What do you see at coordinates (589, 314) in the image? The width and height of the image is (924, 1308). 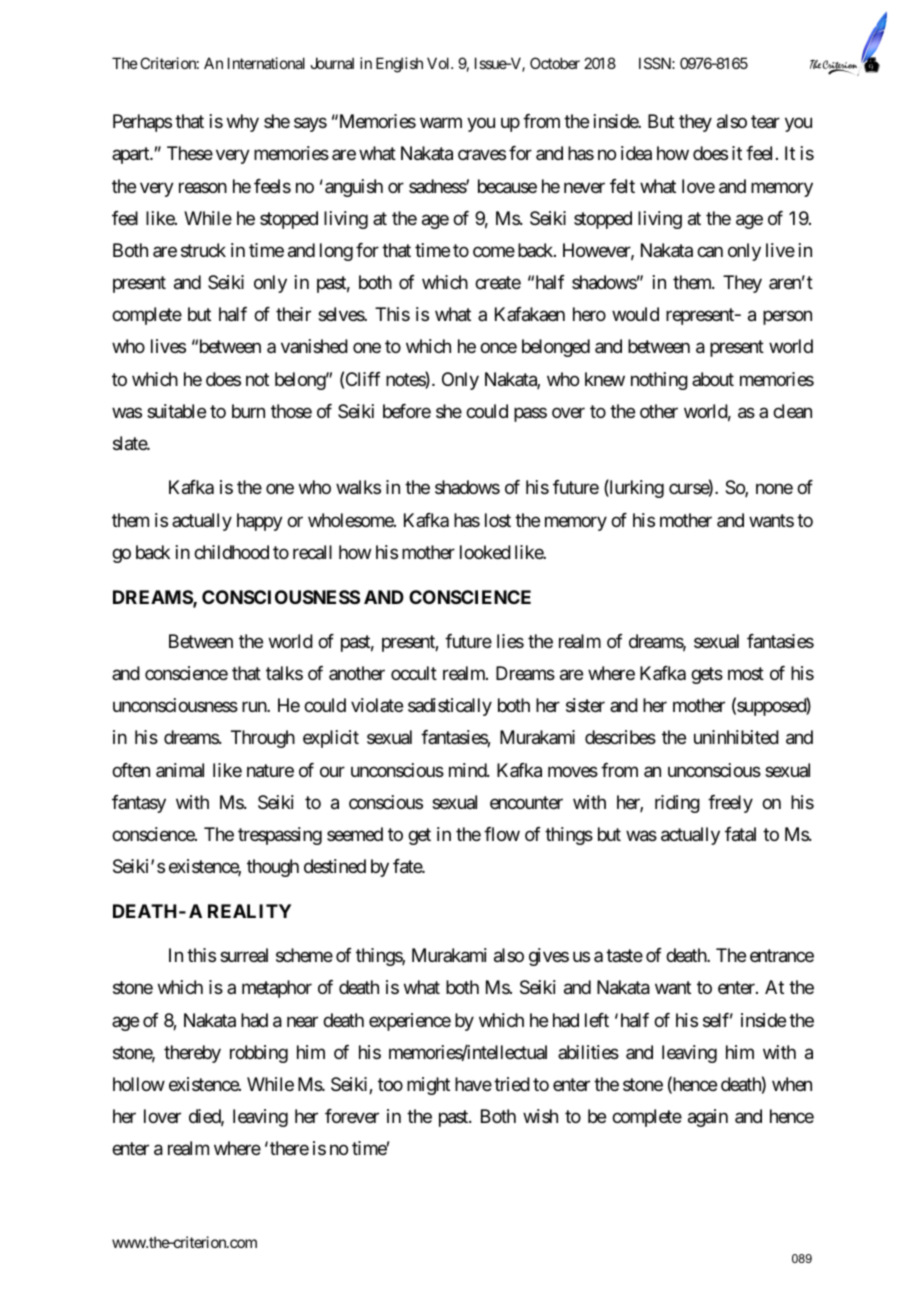 I see `hero` at bounding box center [589, 314].
